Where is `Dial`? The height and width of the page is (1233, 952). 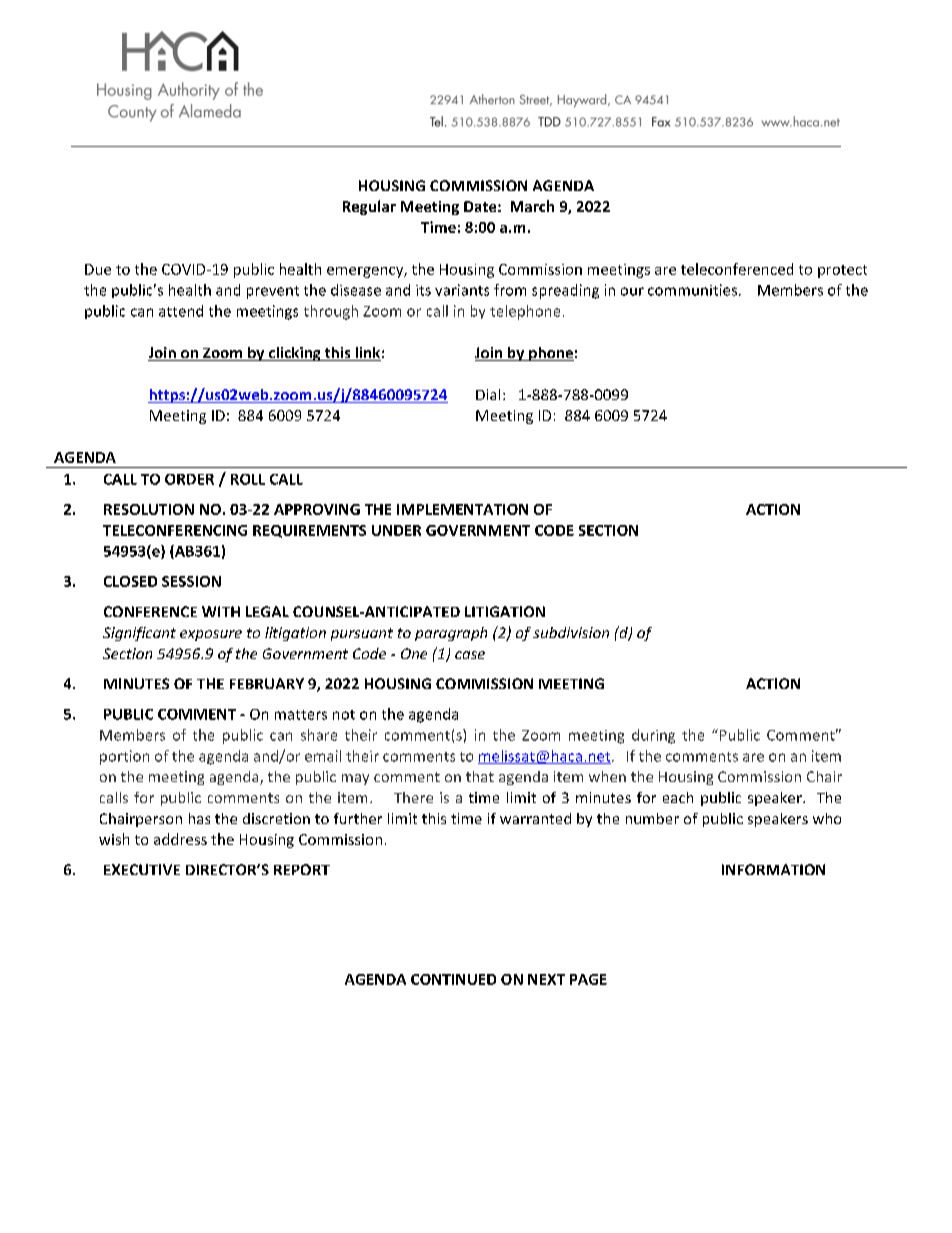 Dial is located at coordinates (488, 394).
